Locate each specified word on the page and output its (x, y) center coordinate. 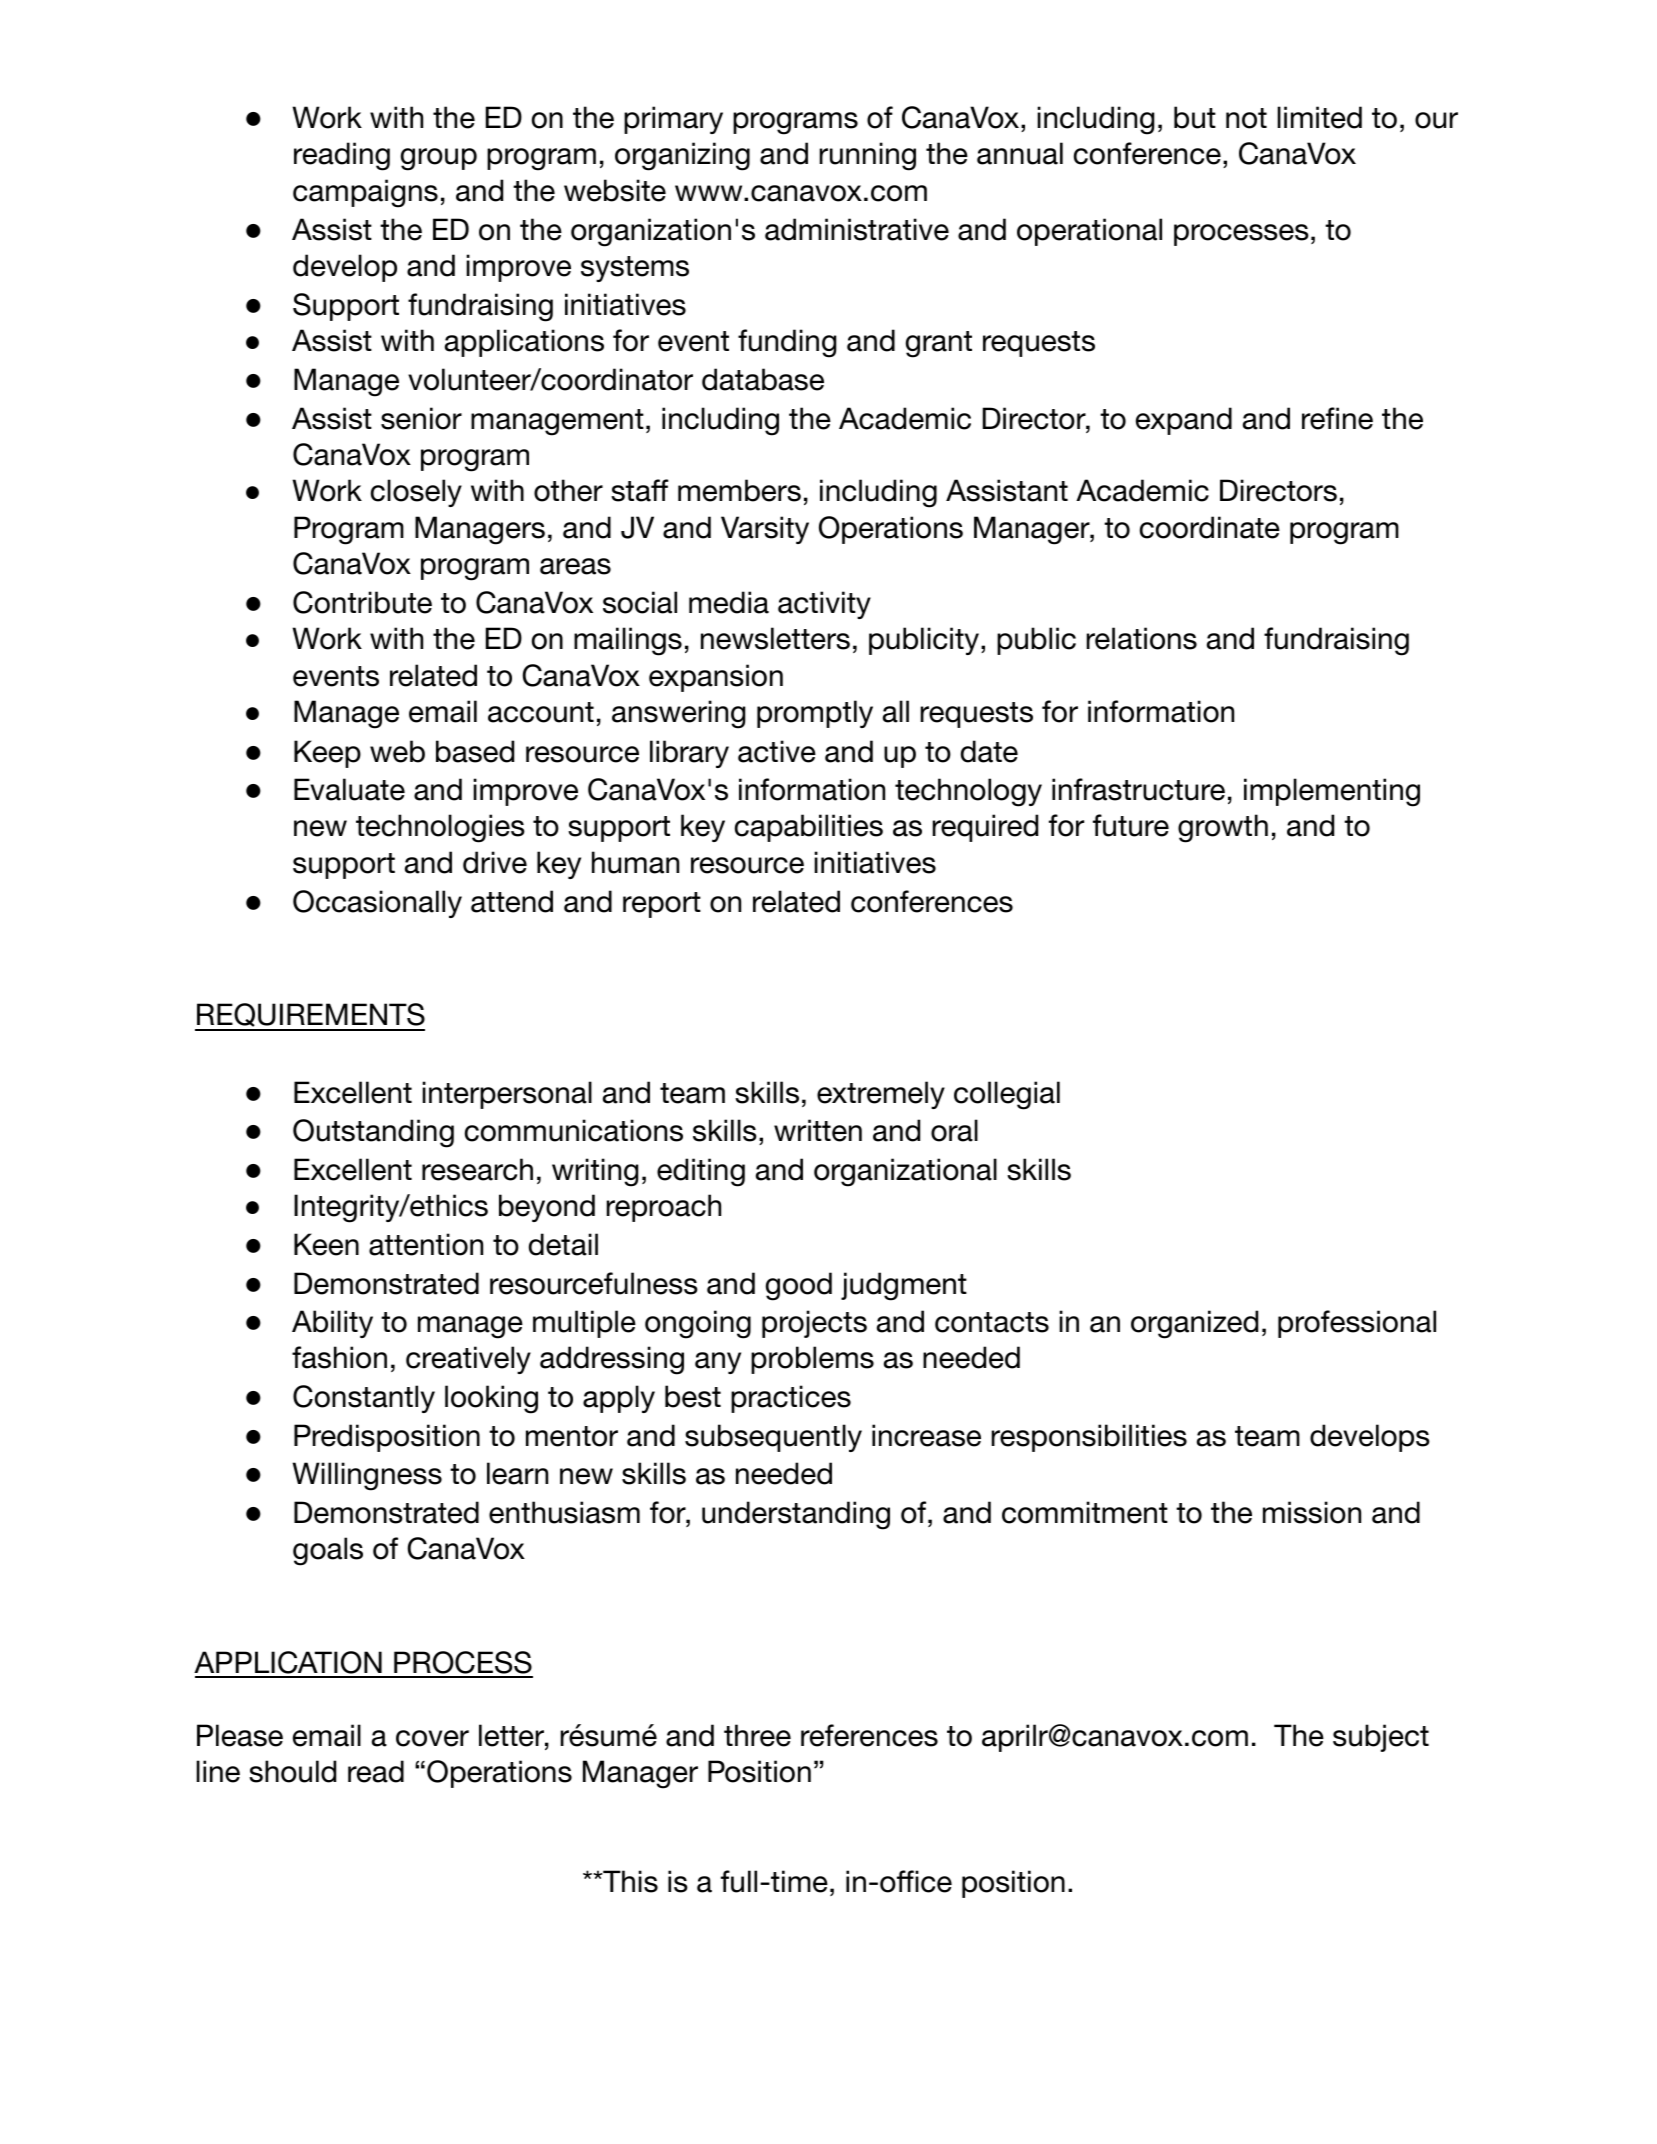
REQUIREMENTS (310, 1016)
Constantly (364, 1399)
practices (791, 1399)
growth (1223, 828)
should (292, 1771)
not (1246, 118)
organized (1194, 1324)
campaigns (365, 193)
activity (824, 605)
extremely (881, 1095)
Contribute (362, 602)
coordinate (1210, 527)
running (868, 156)
